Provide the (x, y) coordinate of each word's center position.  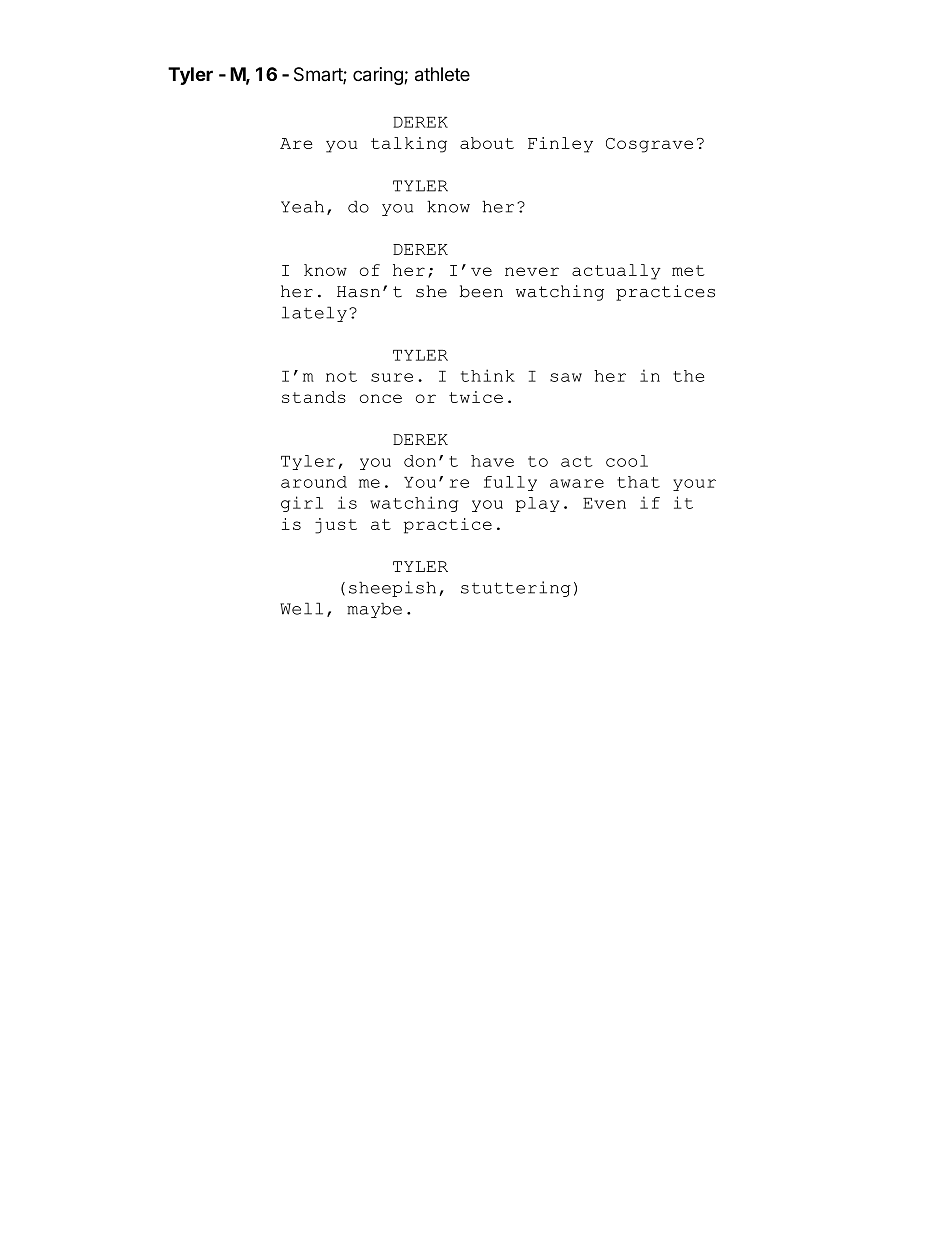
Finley (560, 145)
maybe (374, 610)
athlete (442, 74)
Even (604, 503)
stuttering (516, 589)
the (688, 376)
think (488, 375)
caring (379, 76)
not (341, 376)
